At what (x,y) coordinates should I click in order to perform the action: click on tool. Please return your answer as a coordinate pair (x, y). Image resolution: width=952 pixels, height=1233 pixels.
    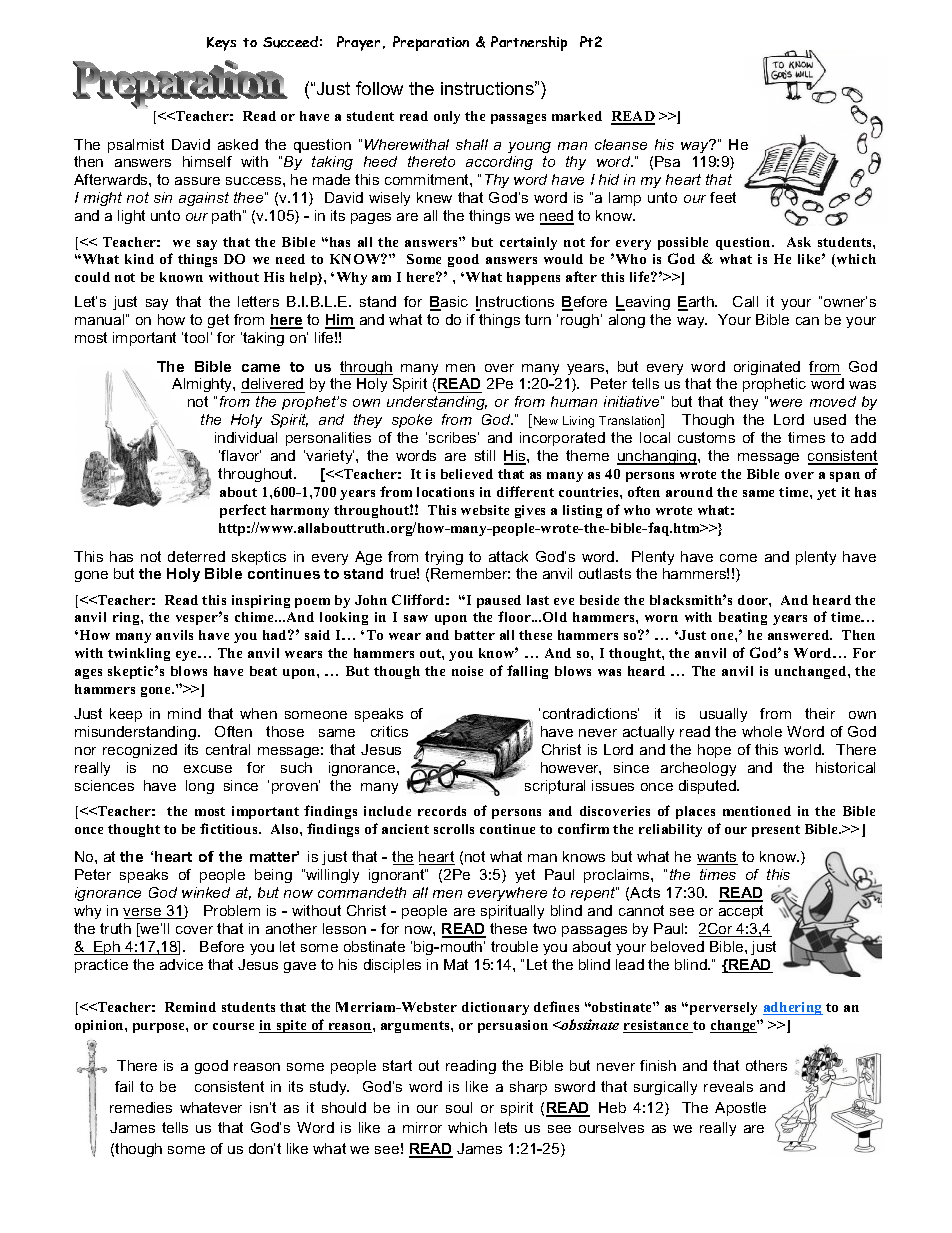
    Looking at the image, I should click on (196, 337).
